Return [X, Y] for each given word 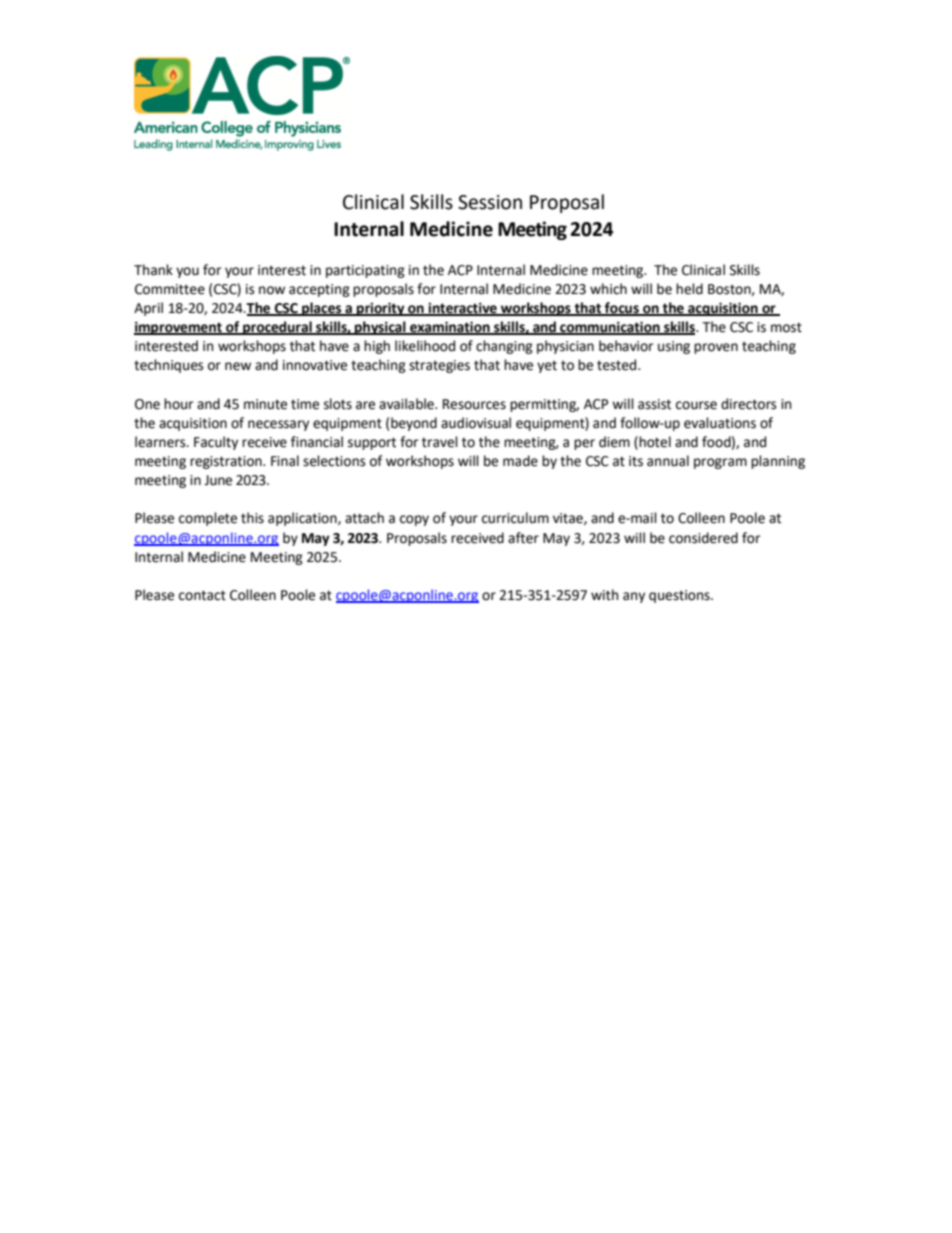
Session [490, 202]
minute [265, 404]
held [689, 289]
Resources [474, 404]
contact [202, 595]
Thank [153, 270]
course [696, 405]
